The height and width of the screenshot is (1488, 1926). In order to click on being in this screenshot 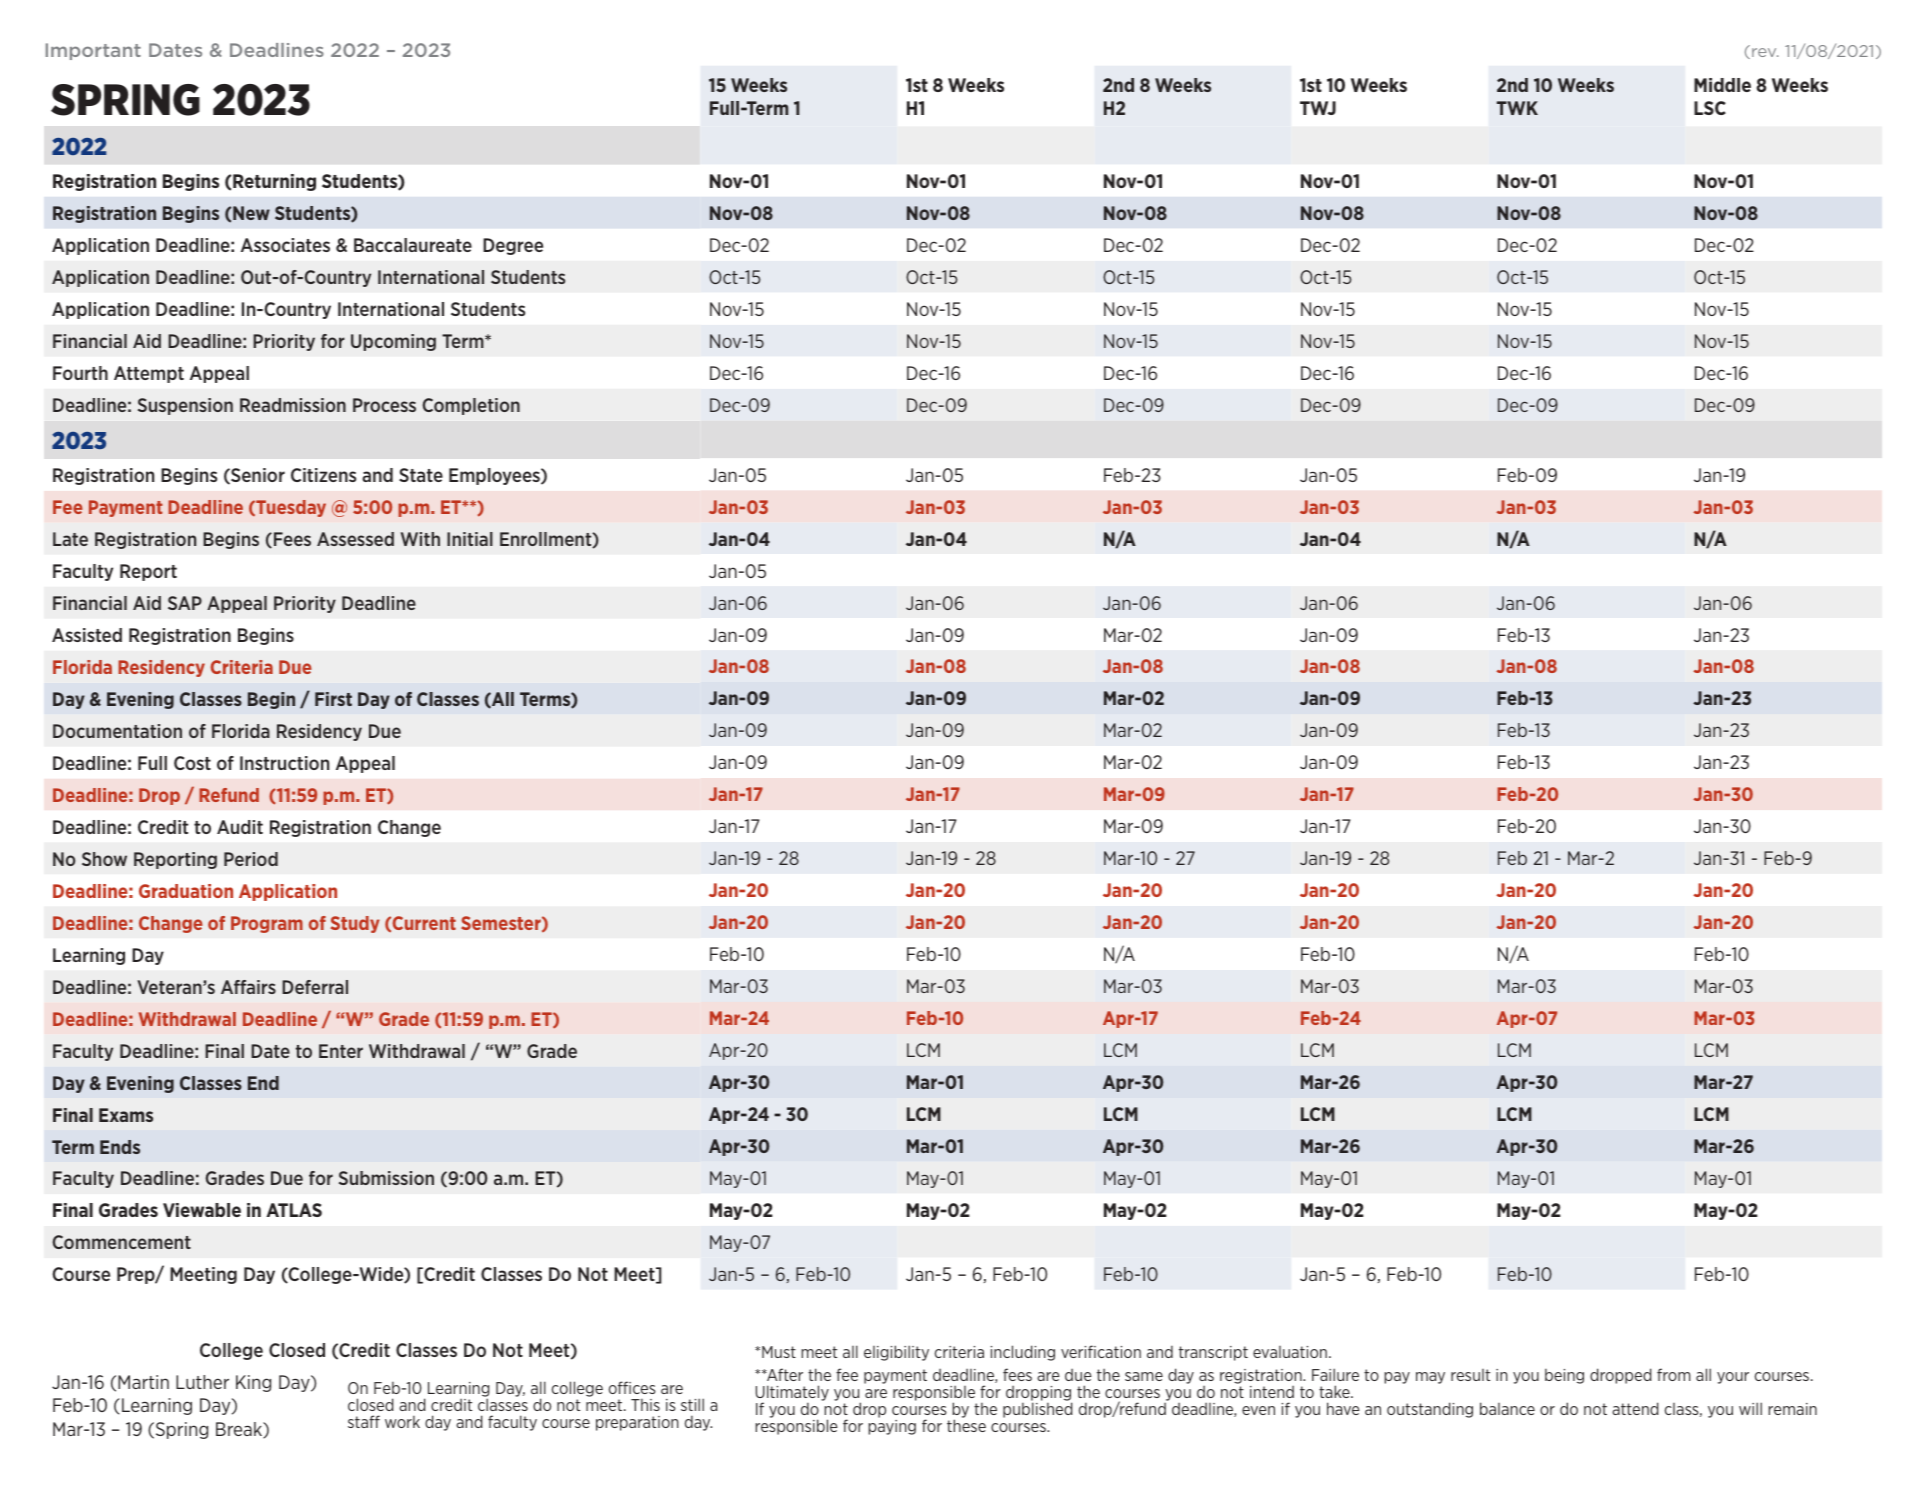, I will do `click(1564, 1376)`.
